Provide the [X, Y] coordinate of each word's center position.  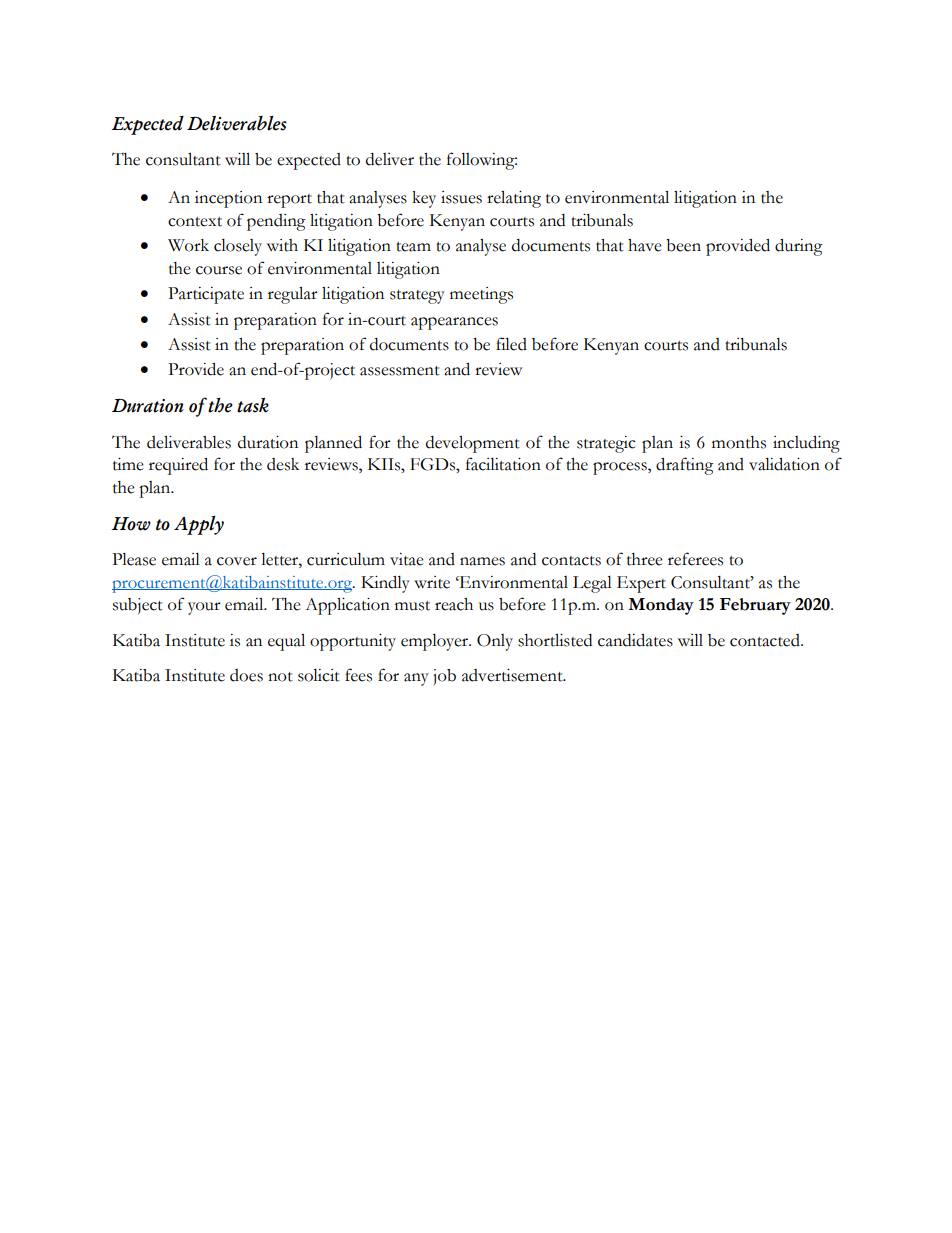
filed [511, 344]
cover [237, 561]
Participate [206, 295]
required [178, 466]
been [683, 245]
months [739, 442]
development [473, 444]
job [444, 677]
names [482, 561]
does [246, 675]
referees [695, 559]
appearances [454, 323]
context [195, 222]
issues [461, 197]
